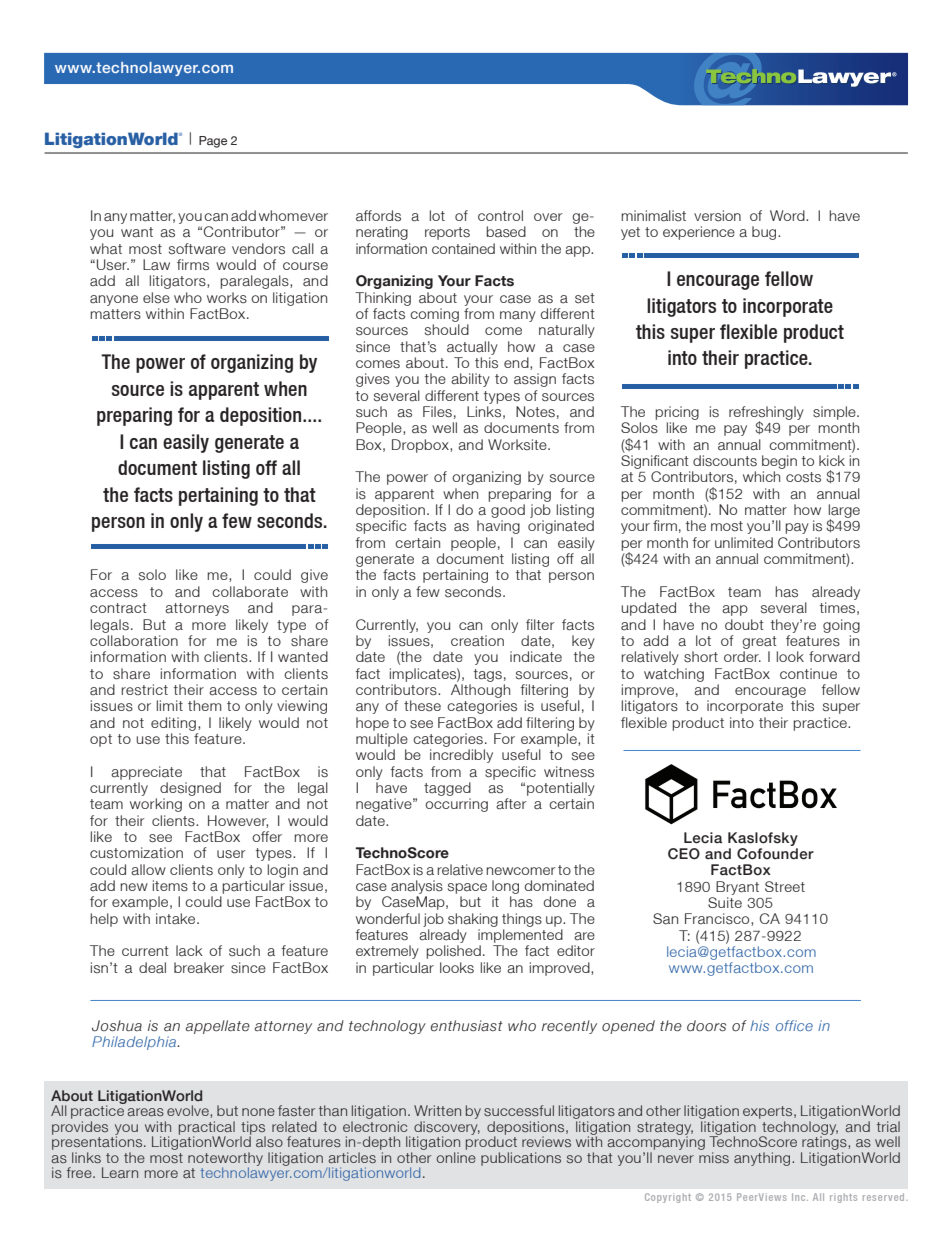 Image resolution: width=952 pixels, height=1233 pixels. Describe the element at coordinates (808, 673) in the image. I see `continue` at that location.
